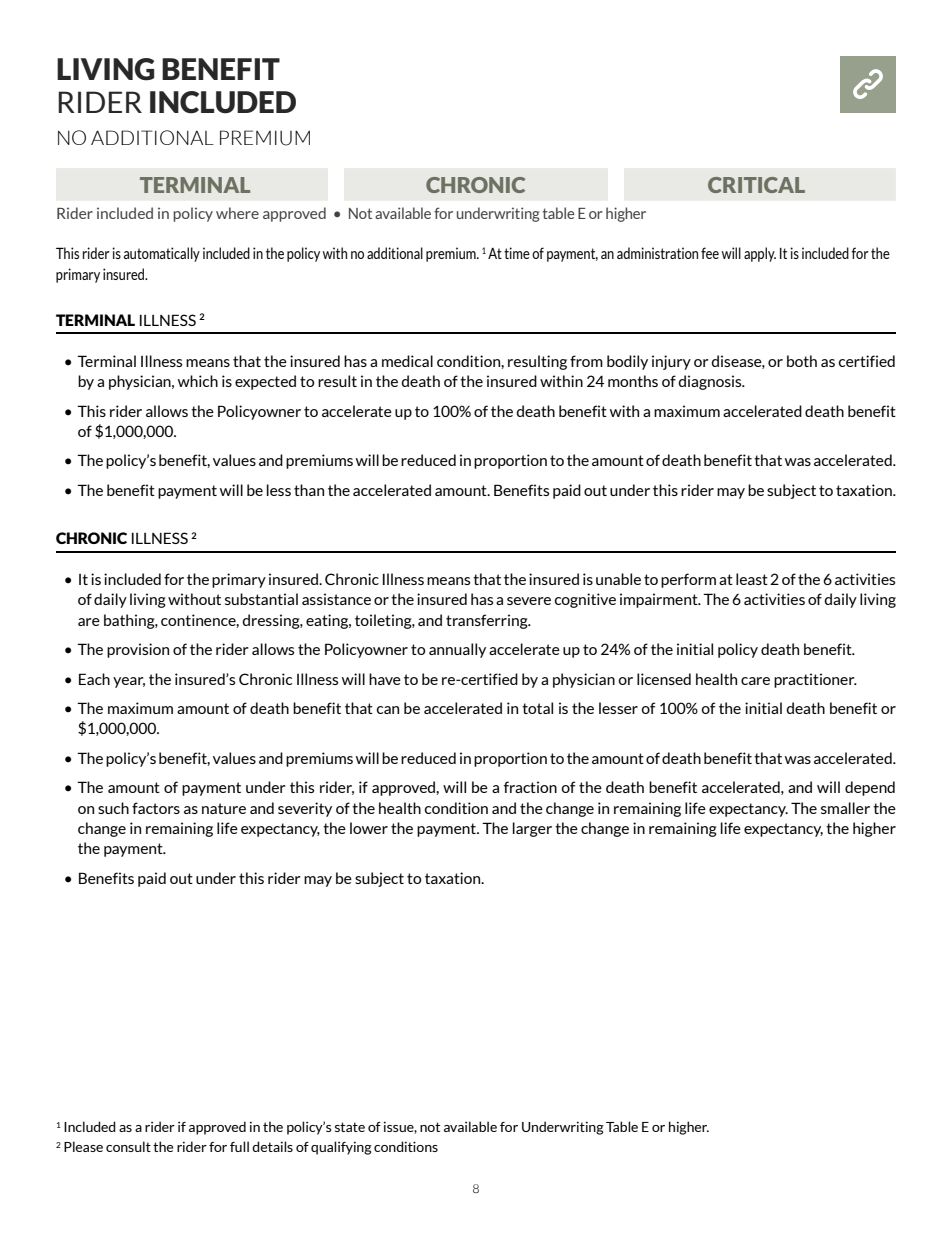 This page has height=1233, width=952. Describe the element at coordinates (457, 650) in the page. I see `annually` at that location.
